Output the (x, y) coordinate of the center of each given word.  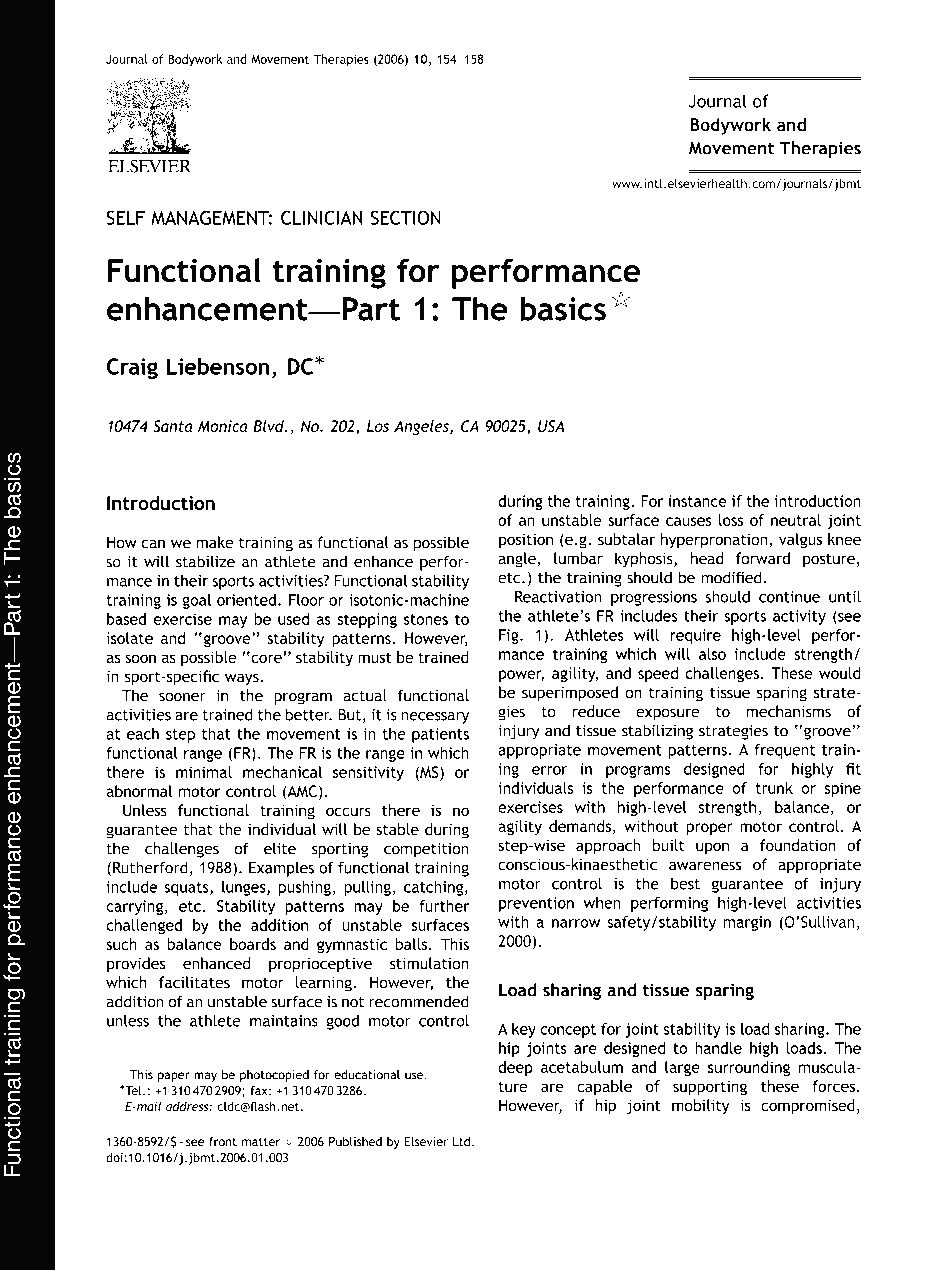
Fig (510, 636)
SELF (126, 217)
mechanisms (789, 711)
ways (243, 679)
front (223, 1142)
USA (551, 426)
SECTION (406, 217)
